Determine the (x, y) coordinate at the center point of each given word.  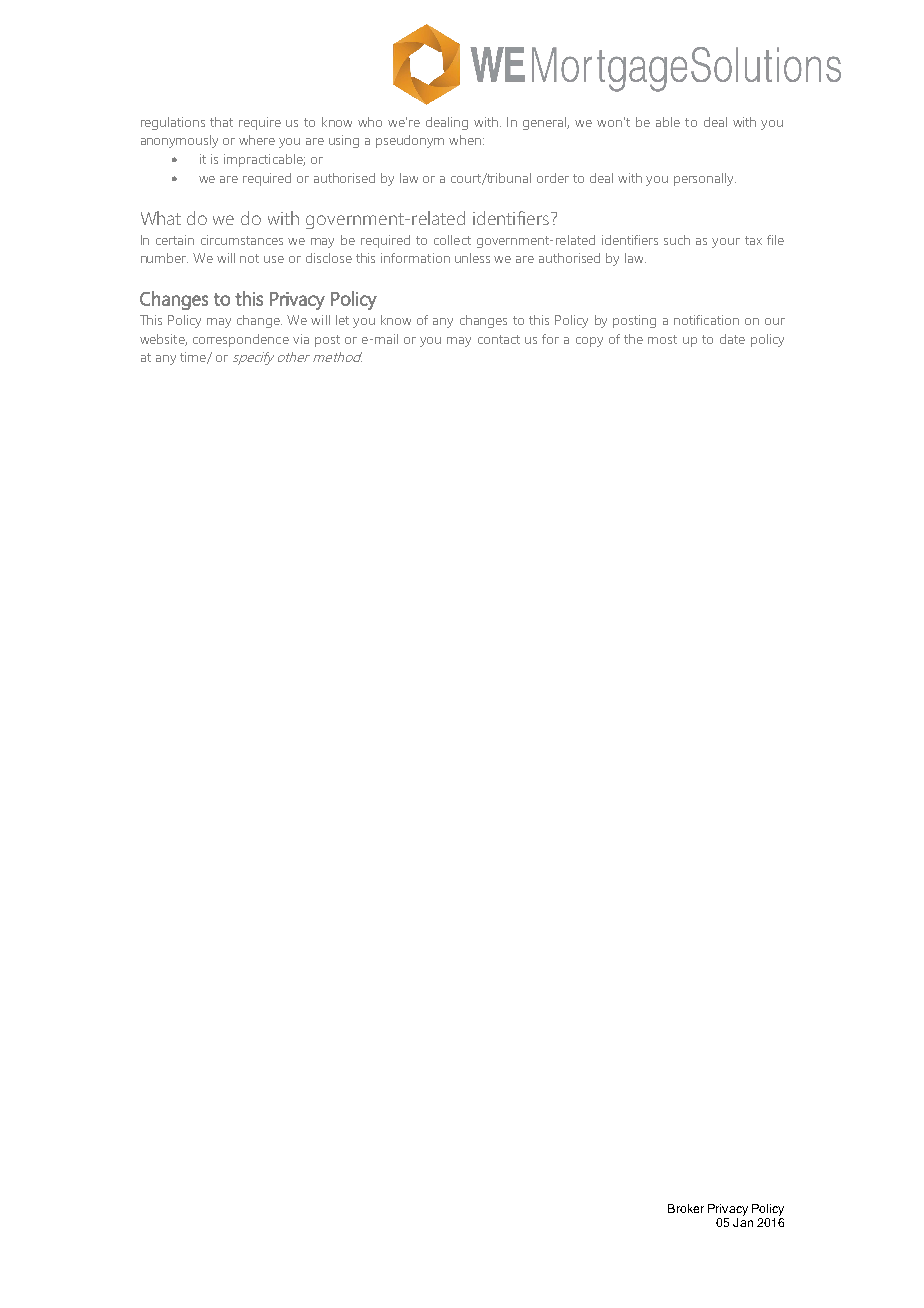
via (301, 339)
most (662, 339)
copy (589, 342)
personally (705, 179)
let (342, 320)
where (257, 140)
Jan (743, 1222)
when (466, 140)
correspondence (241, 340)
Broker (686, 1208)
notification (706, 320)
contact (499, 339)
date (732, 339)
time (194, 358)
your (726, 243)
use (274, 259)
